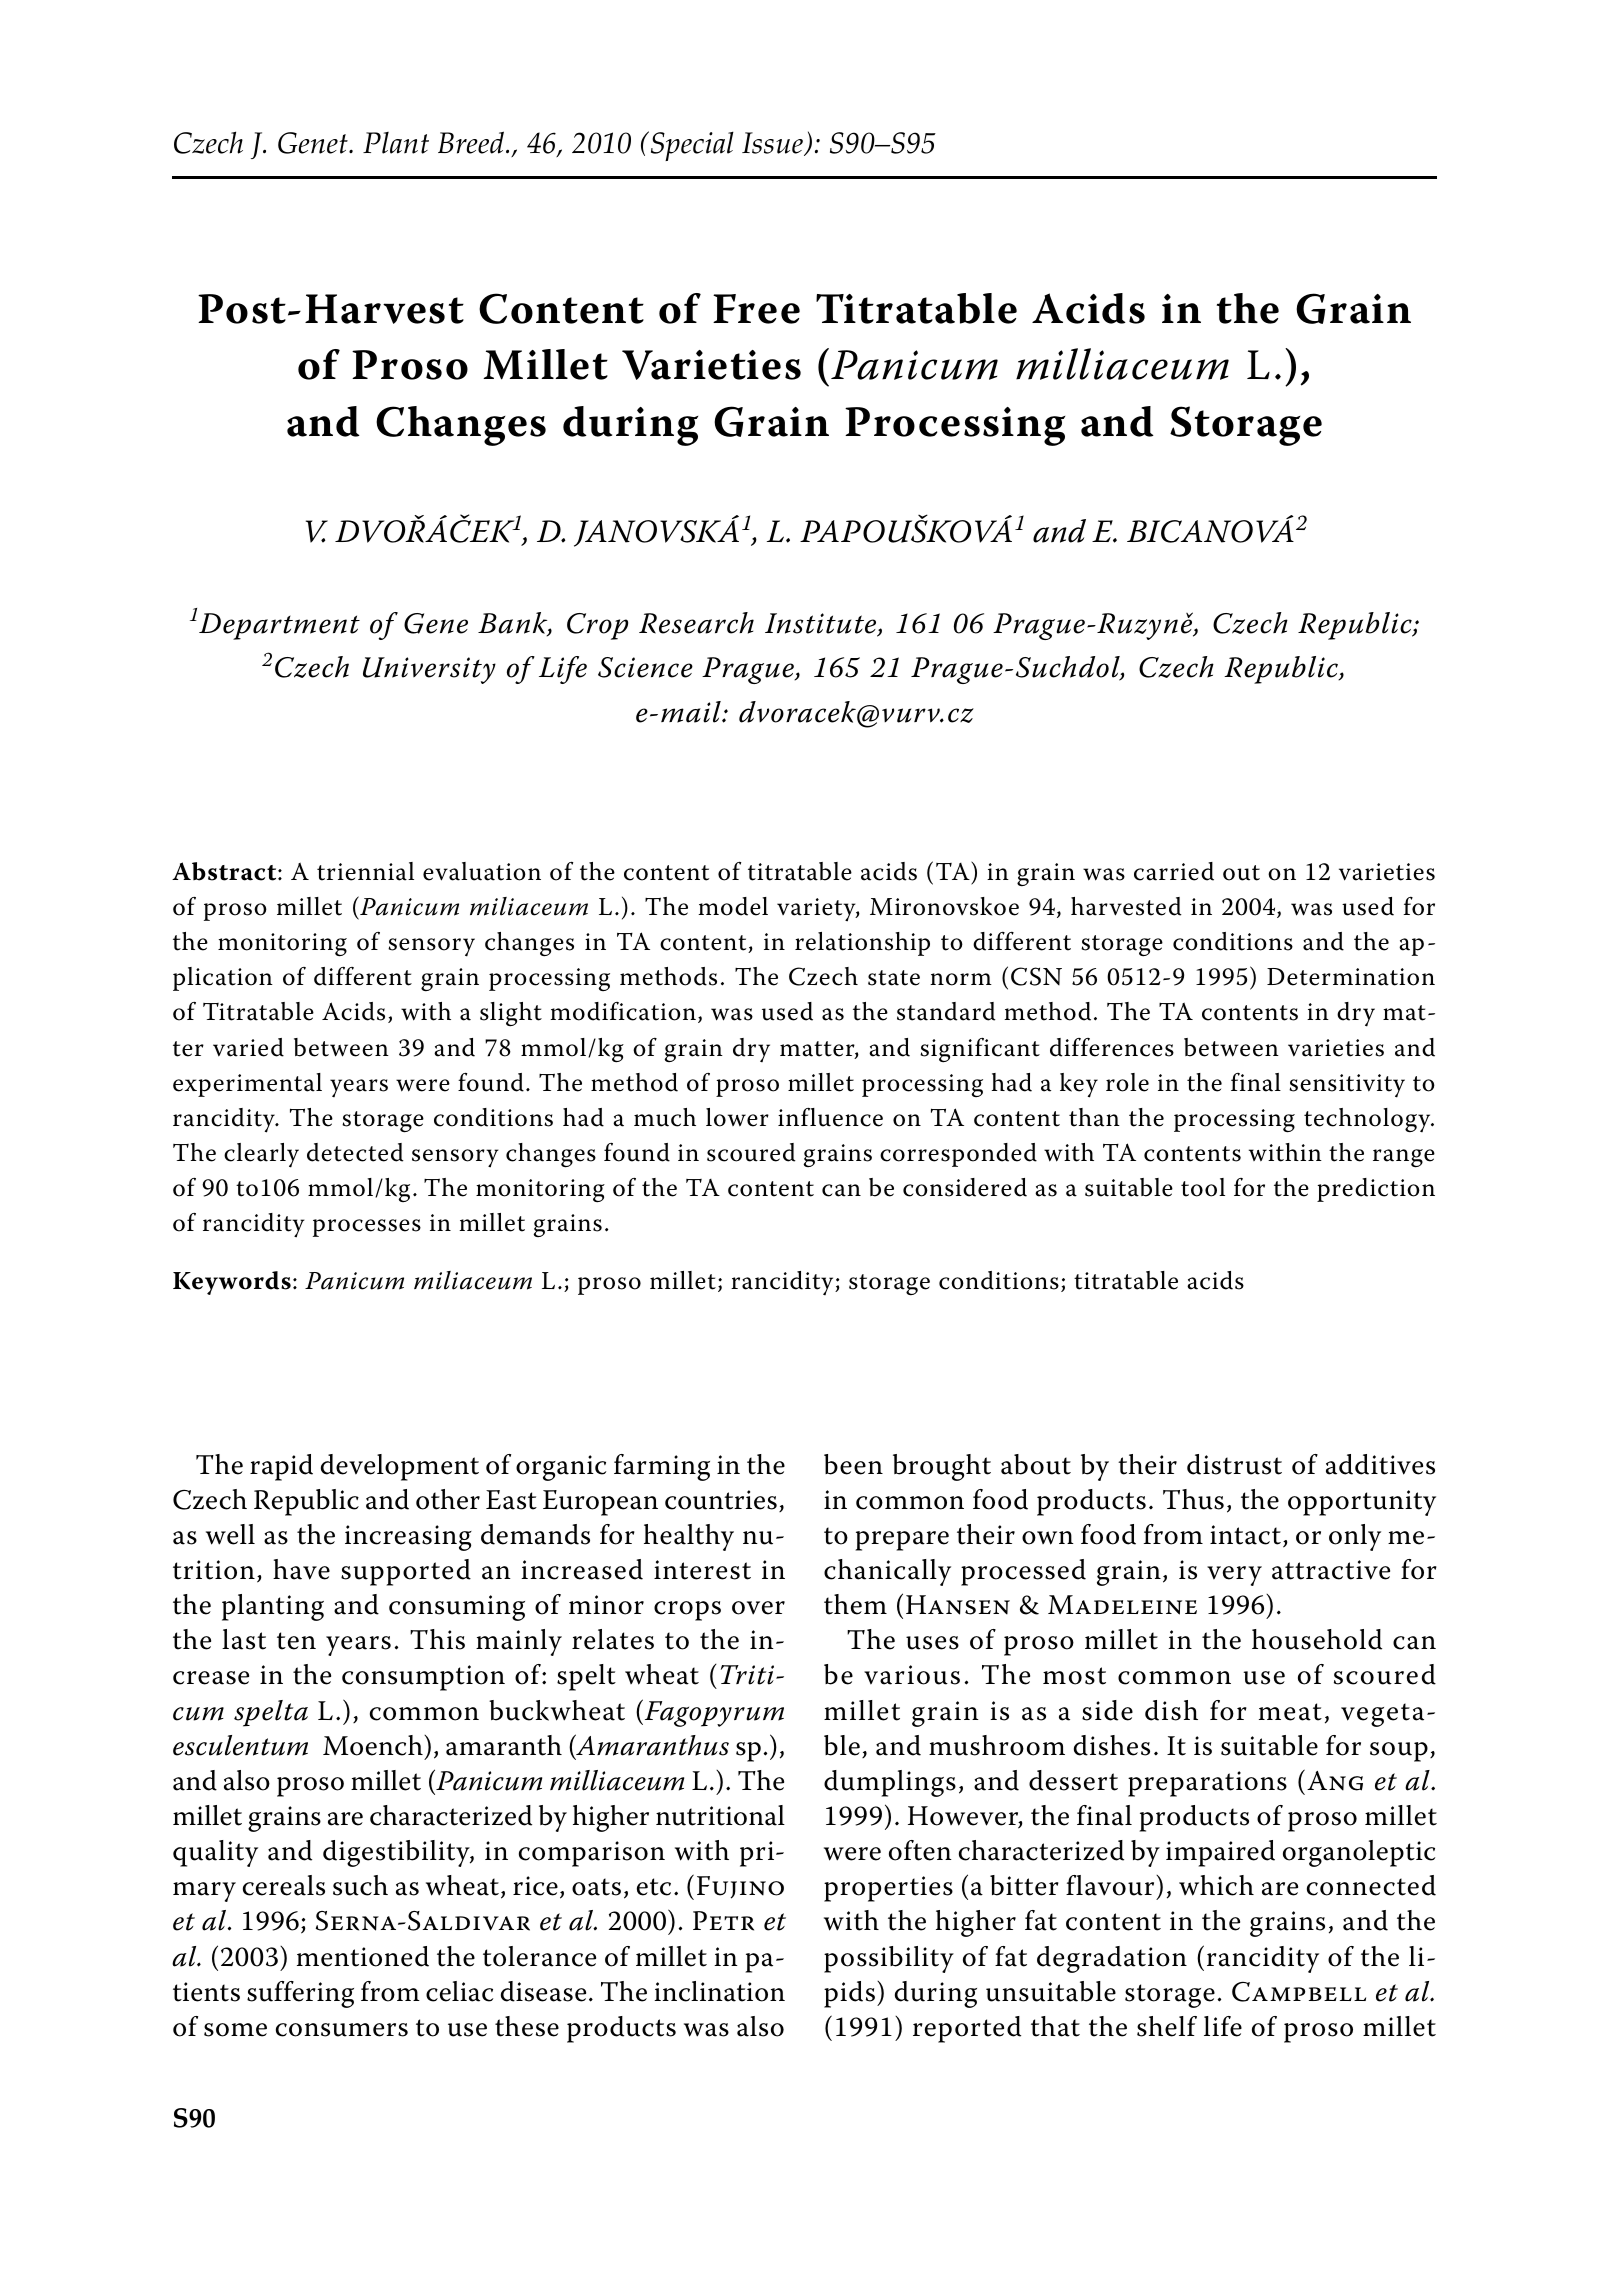 This image has height=2276, width=1609. What do you see at coordinates (355, 1152) in the image?
I see `detected` at bounding box center [355, 1152].
